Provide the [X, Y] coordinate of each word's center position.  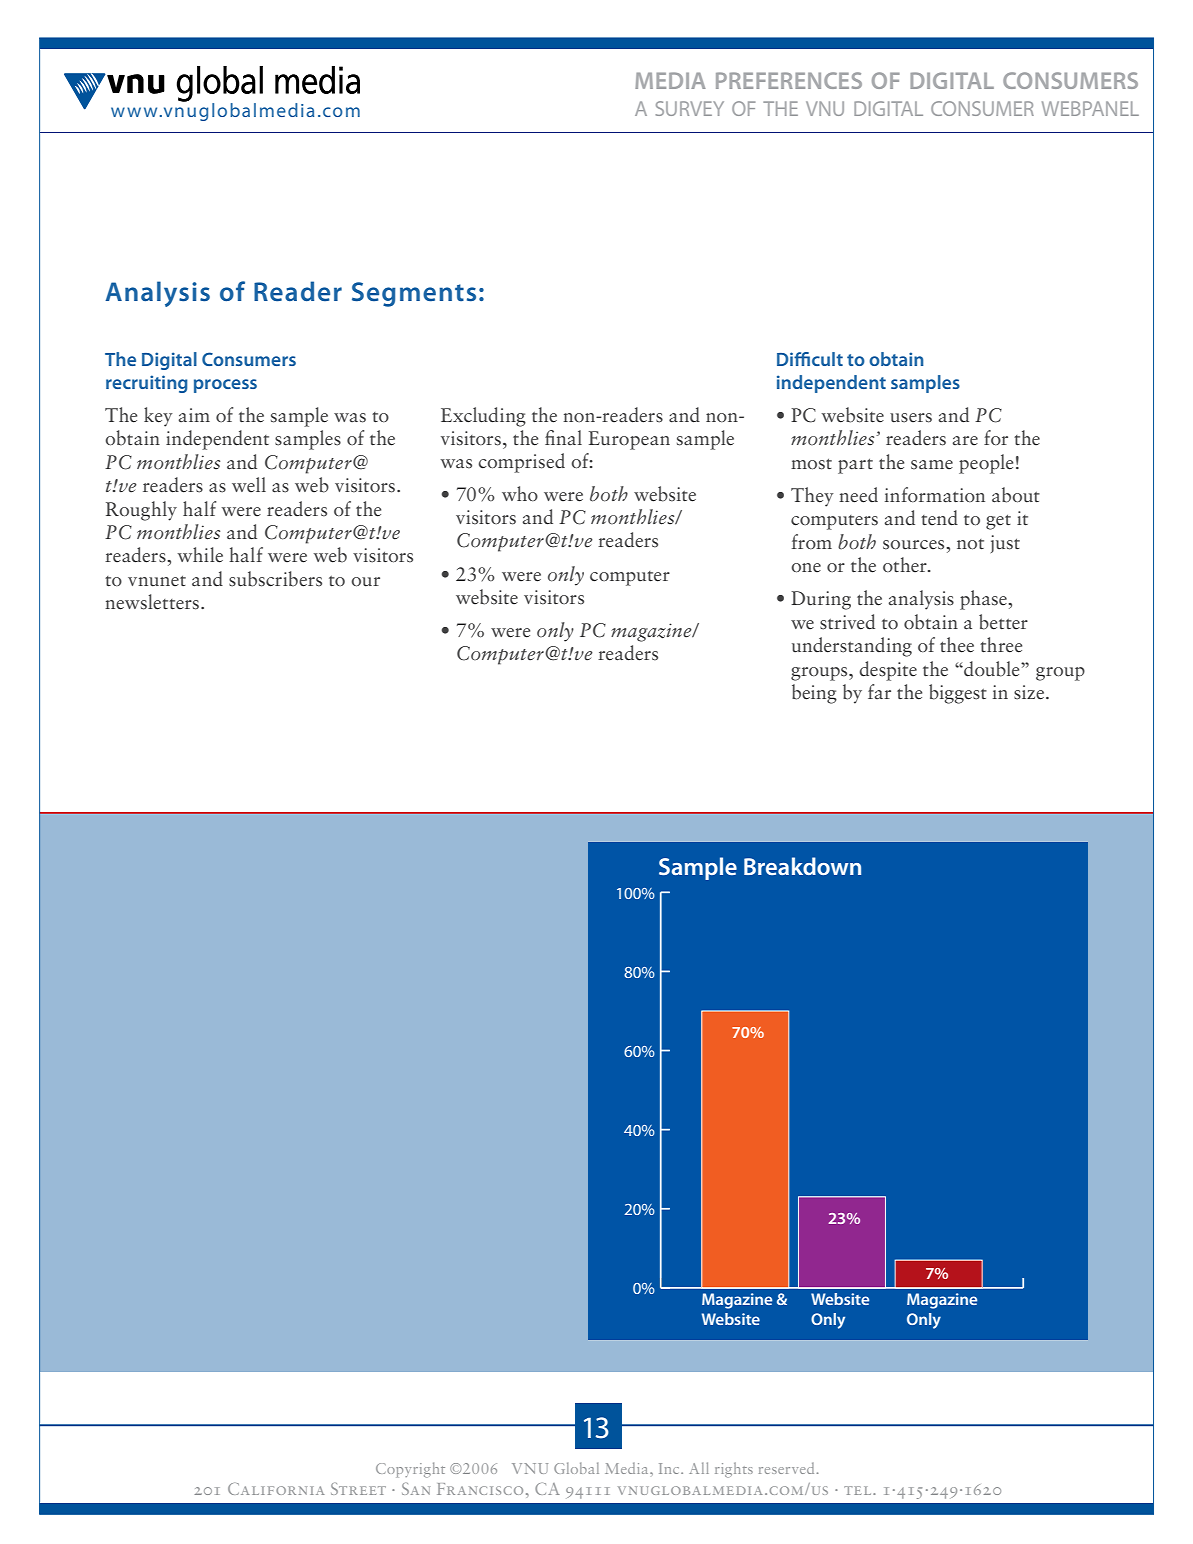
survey [690, 108]
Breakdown [802, 866]
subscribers [275, 579]
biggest [958, 694]
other [906, 564]
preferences [789, 80]
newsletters [152, 602]
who [520, 493]
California [276, 1489]
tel [859, 1490]
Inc [670, 1468]
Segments [414, 294]
